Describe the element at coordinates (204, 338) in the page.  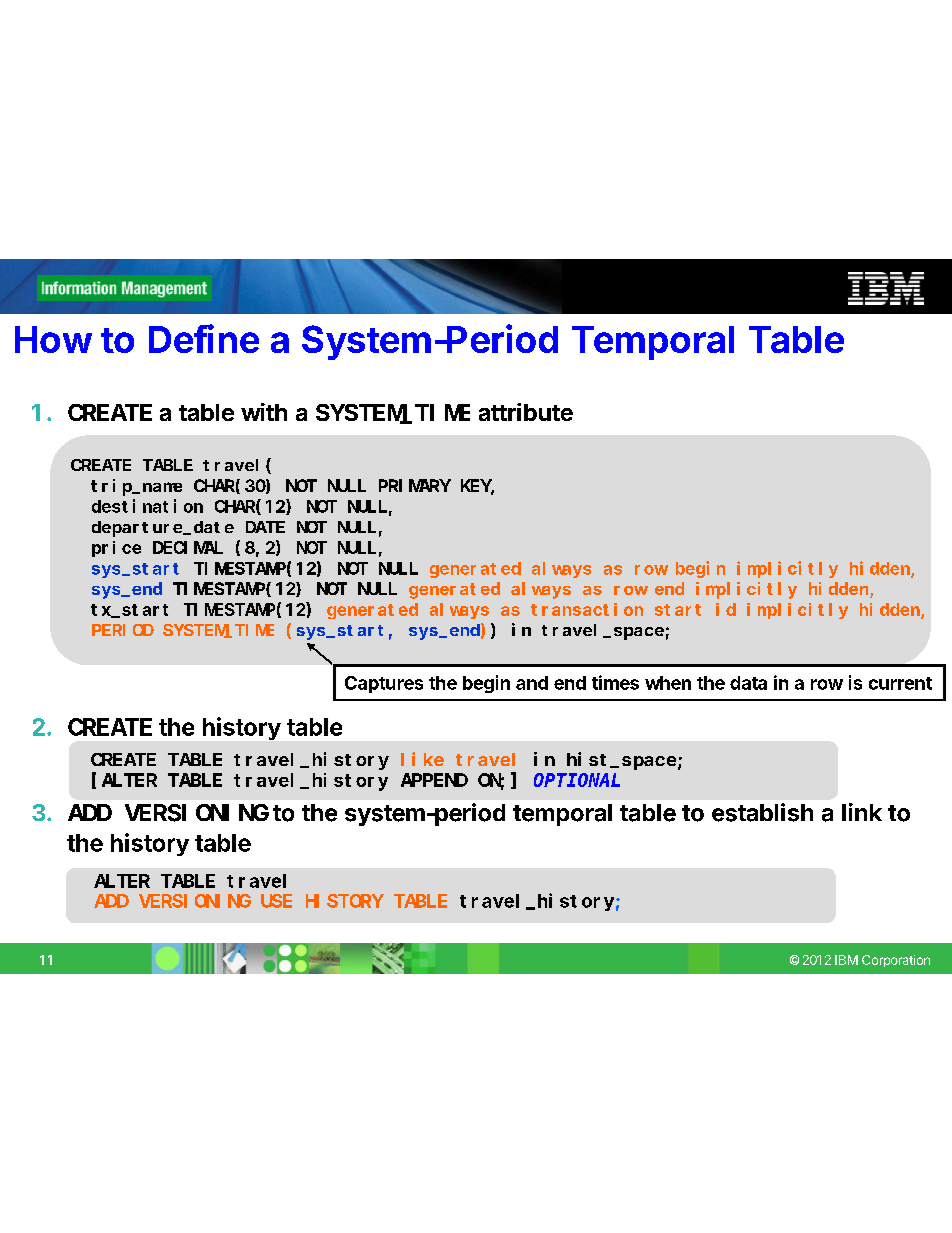
I see `Define` at that location.
